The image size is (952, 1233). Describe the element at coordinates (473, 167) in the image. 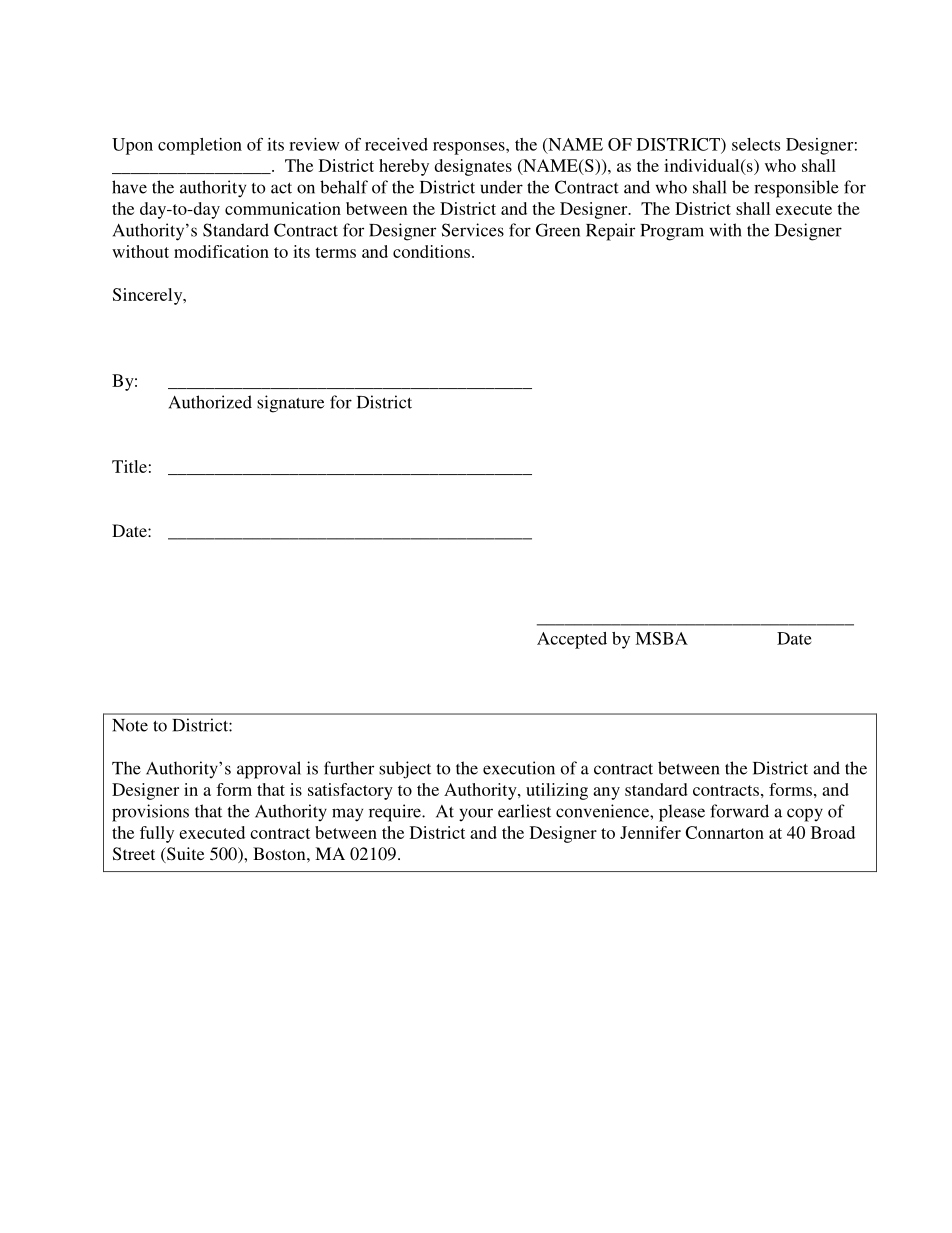

I see `designates` at that location.
